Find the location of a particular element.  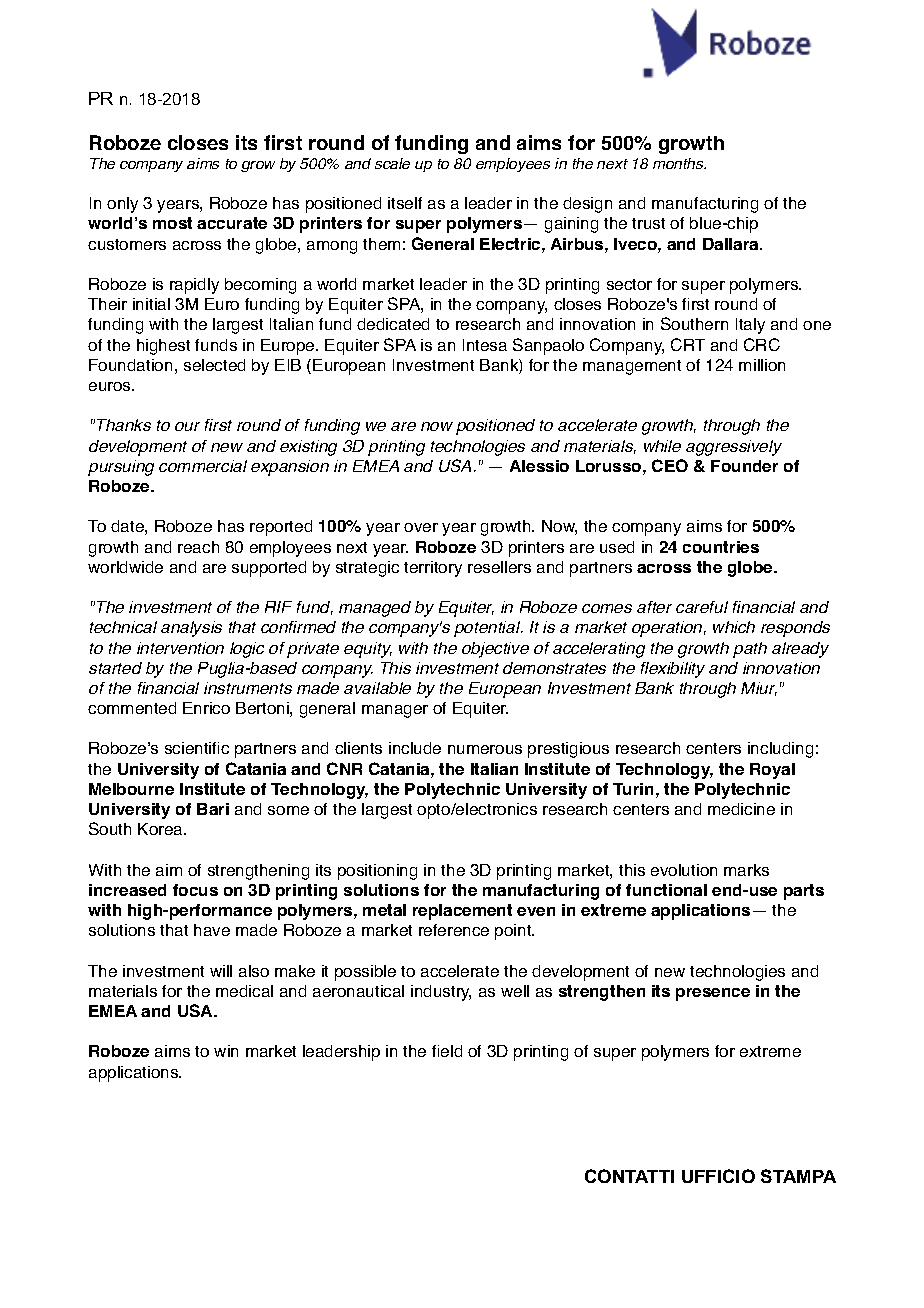

months is located at coordinates (679, 163).
